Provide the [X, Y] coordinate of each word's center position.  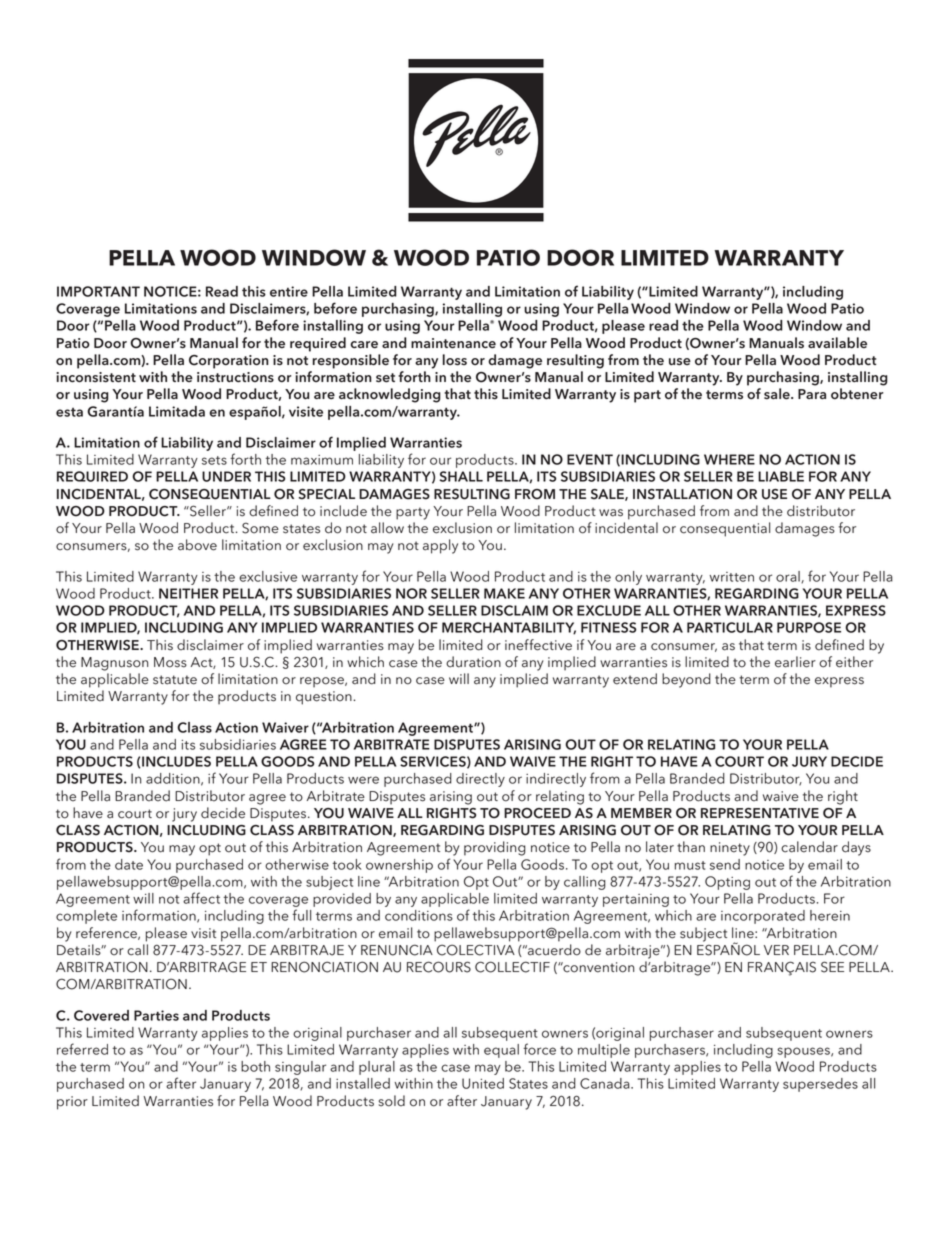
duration [473, 662]
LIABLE [781, 476]
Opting [727, 883]
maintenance [453, 343]
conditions [419, 915]
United [483, 1083]
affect [201, 898]
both [255, 1066]
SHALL [461, 476]
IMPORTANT [98, 291]
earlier [795, 662]
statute [175, 680]
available [837, 343]
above [197, 545]
